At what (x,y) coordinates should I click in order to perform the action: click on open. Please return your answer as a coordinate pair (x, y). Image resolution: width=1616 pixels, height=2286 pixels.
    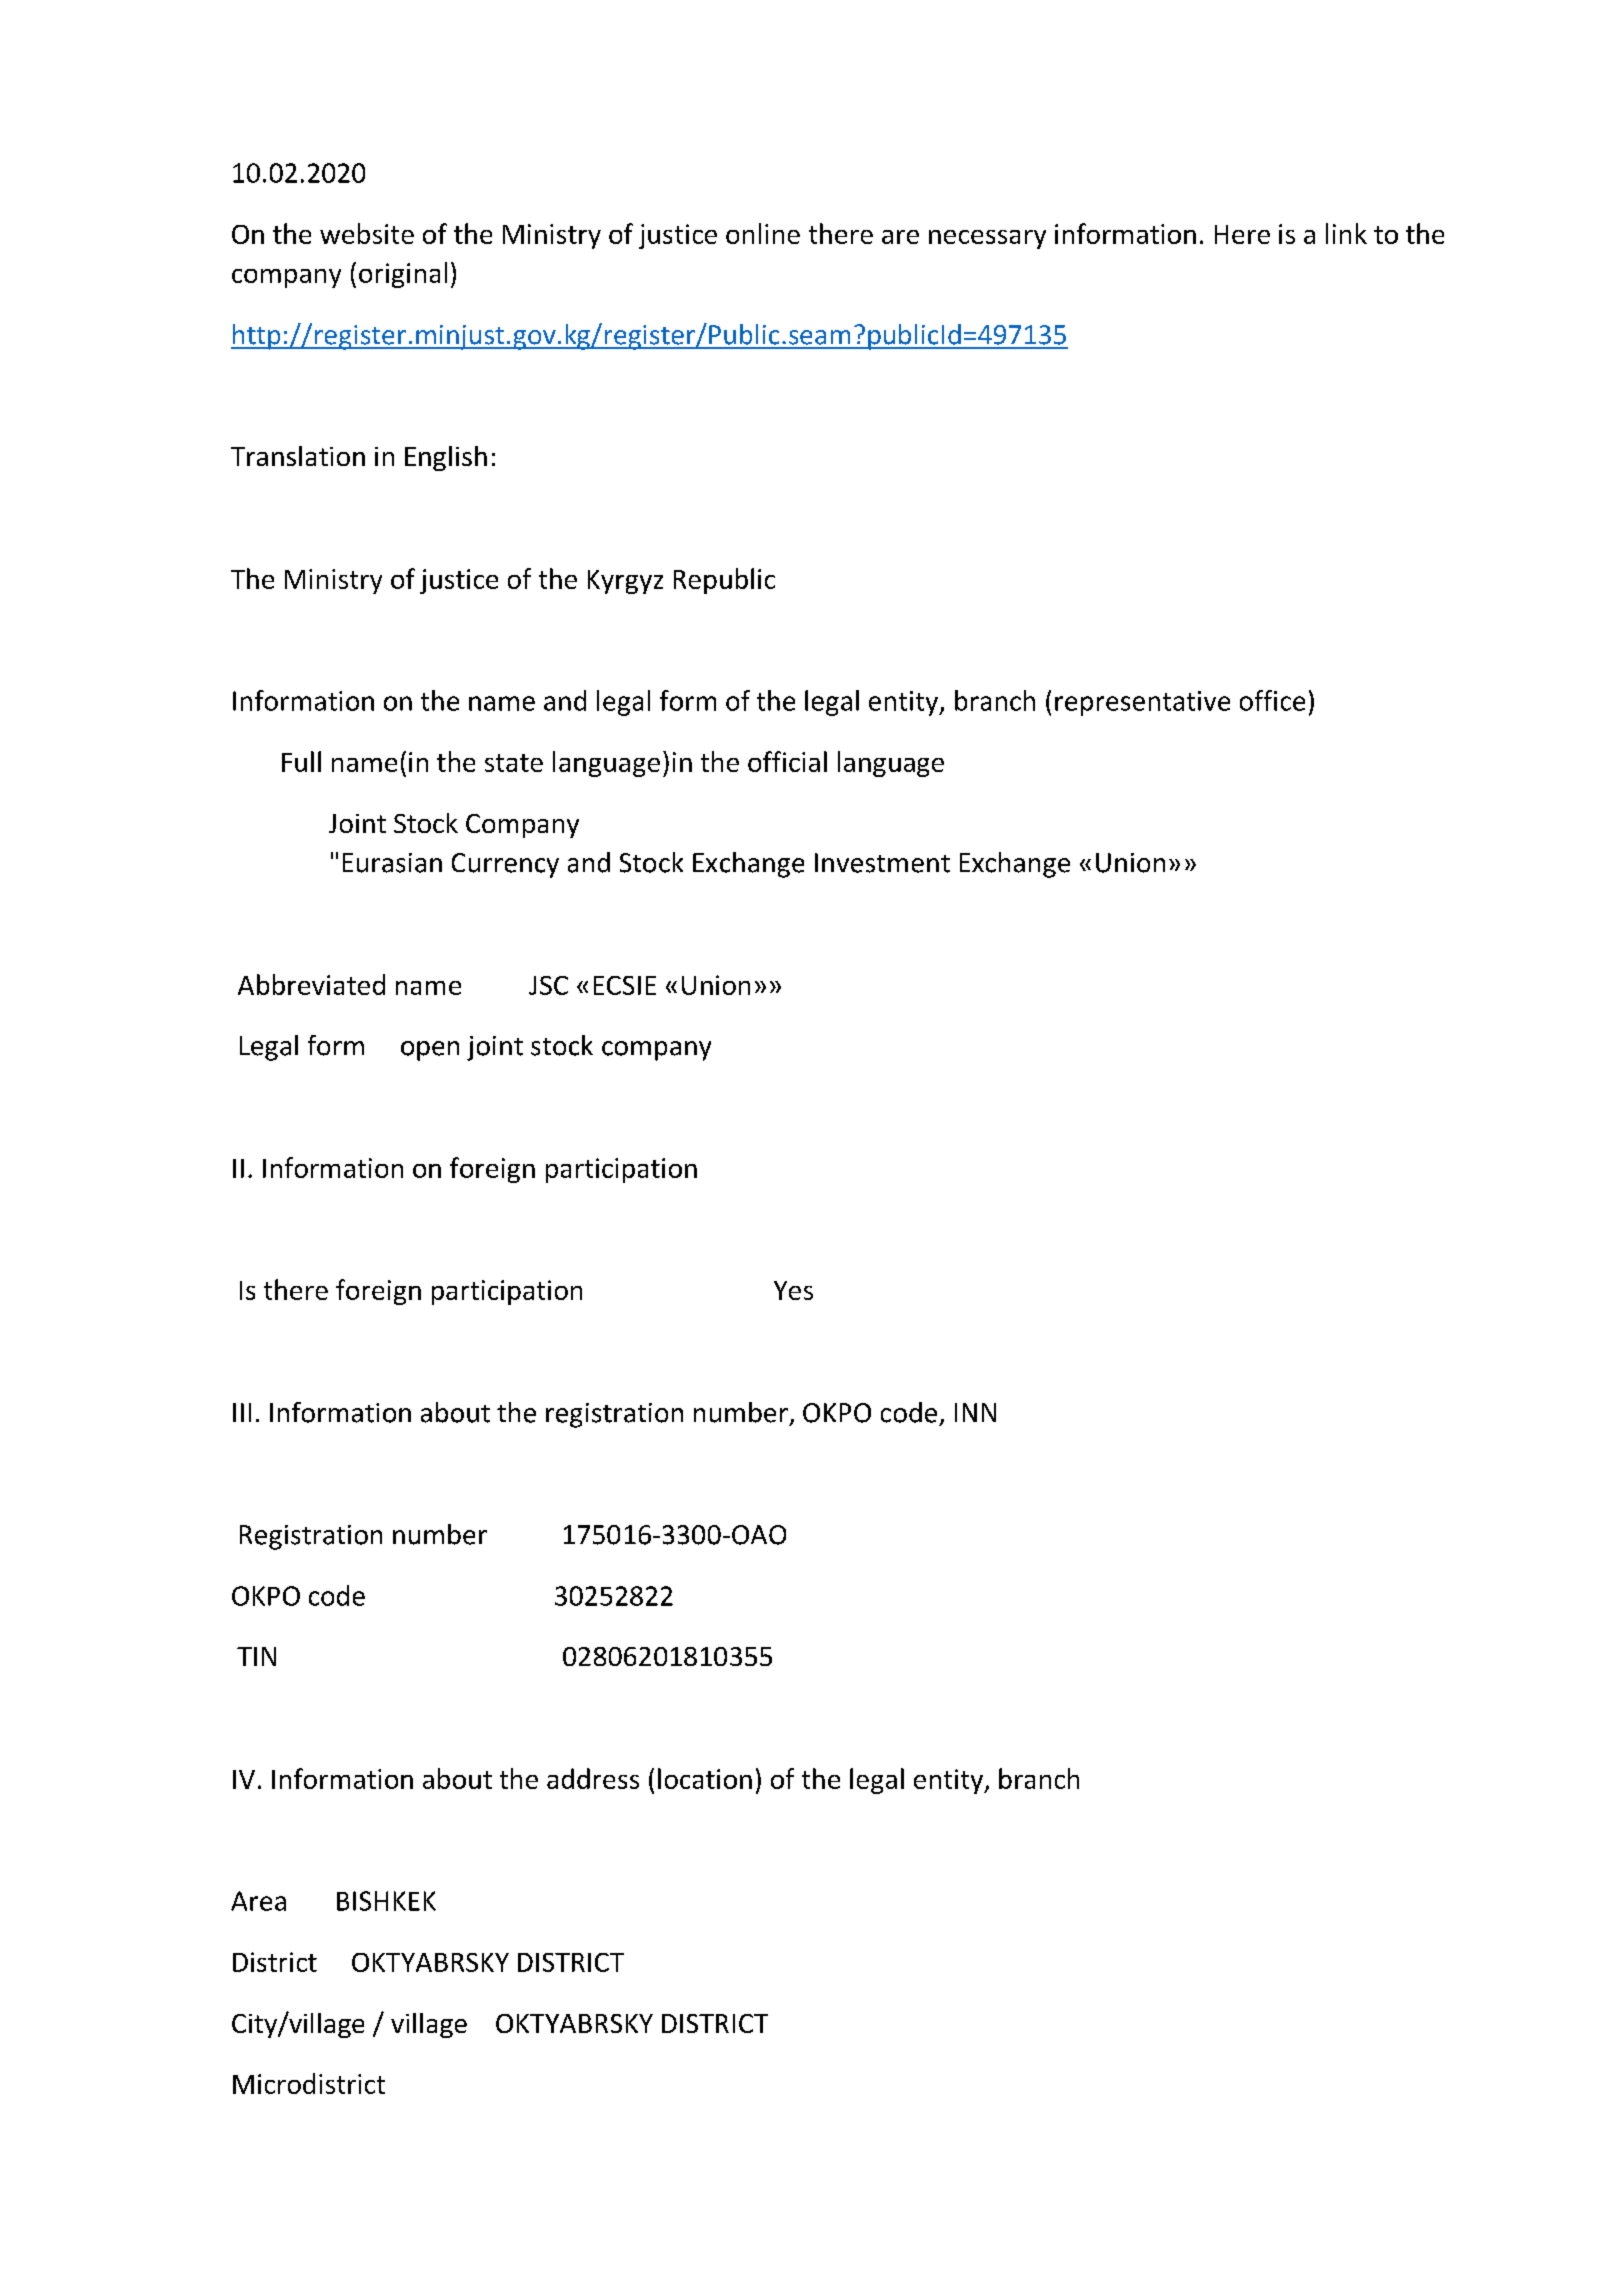
    Looking at the image, I should click on (430, 1051).
